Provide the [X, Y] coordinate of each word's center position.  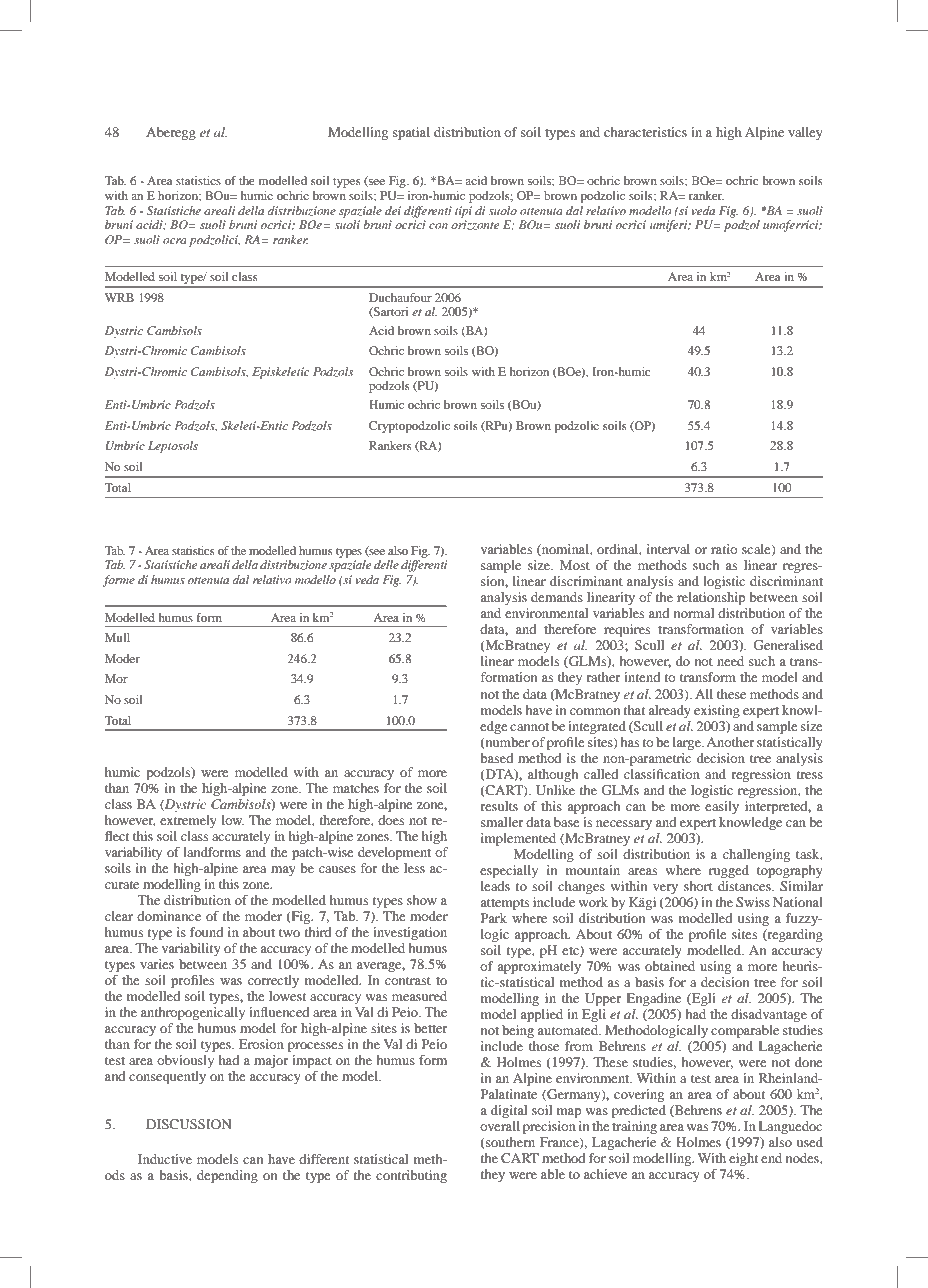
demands [557, 597]
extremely [188, 821]
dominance [169, 916]
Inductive [165, 1159]
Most [575, 565]
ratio [724, 549]
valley [805, 133]
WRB [119, 297]
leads [495, 886]
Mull [117, 637]
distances [745, 886]
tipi [463, 212]
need [730, 661]
